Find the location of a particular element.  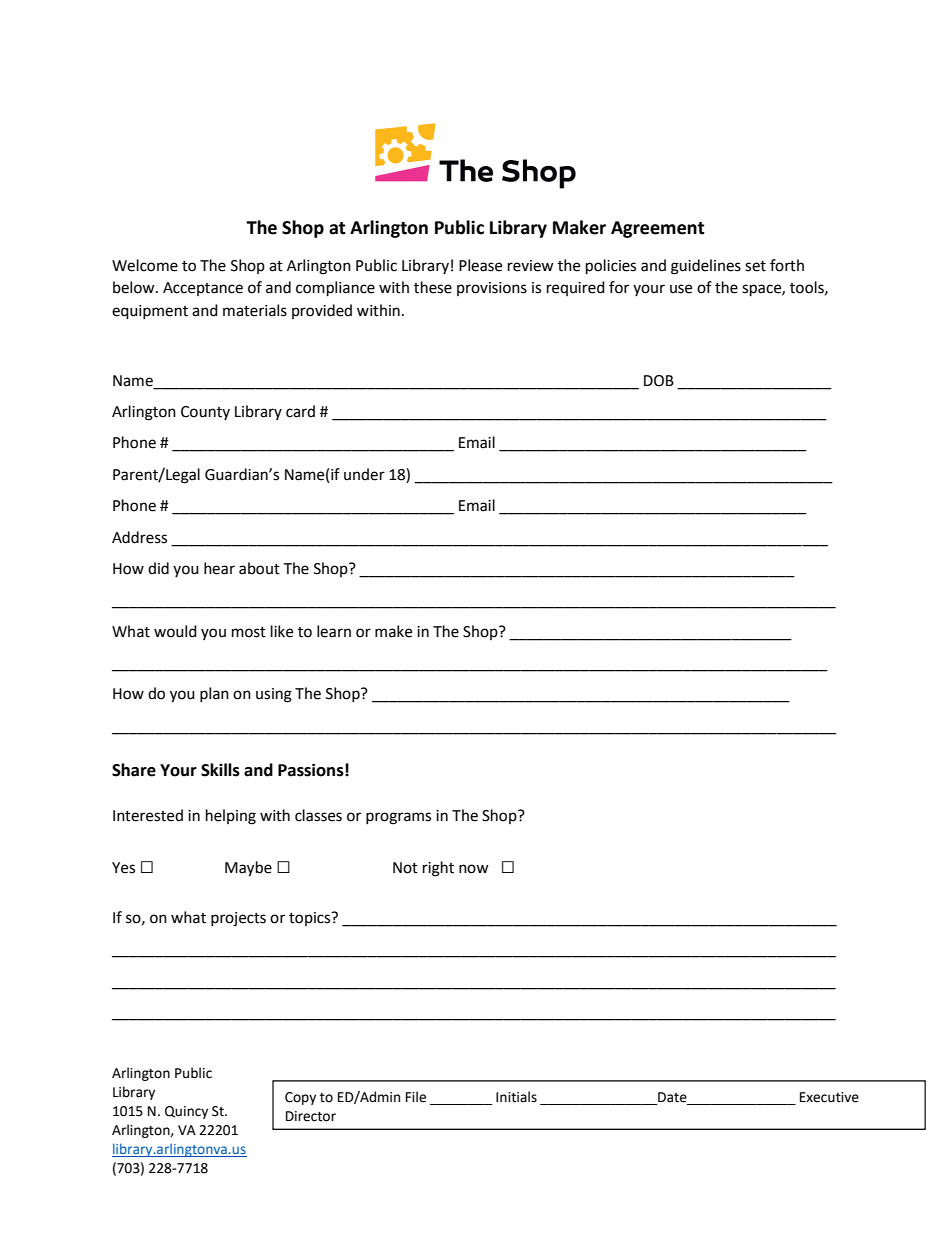

programs is located at coordinates (398, 818).
